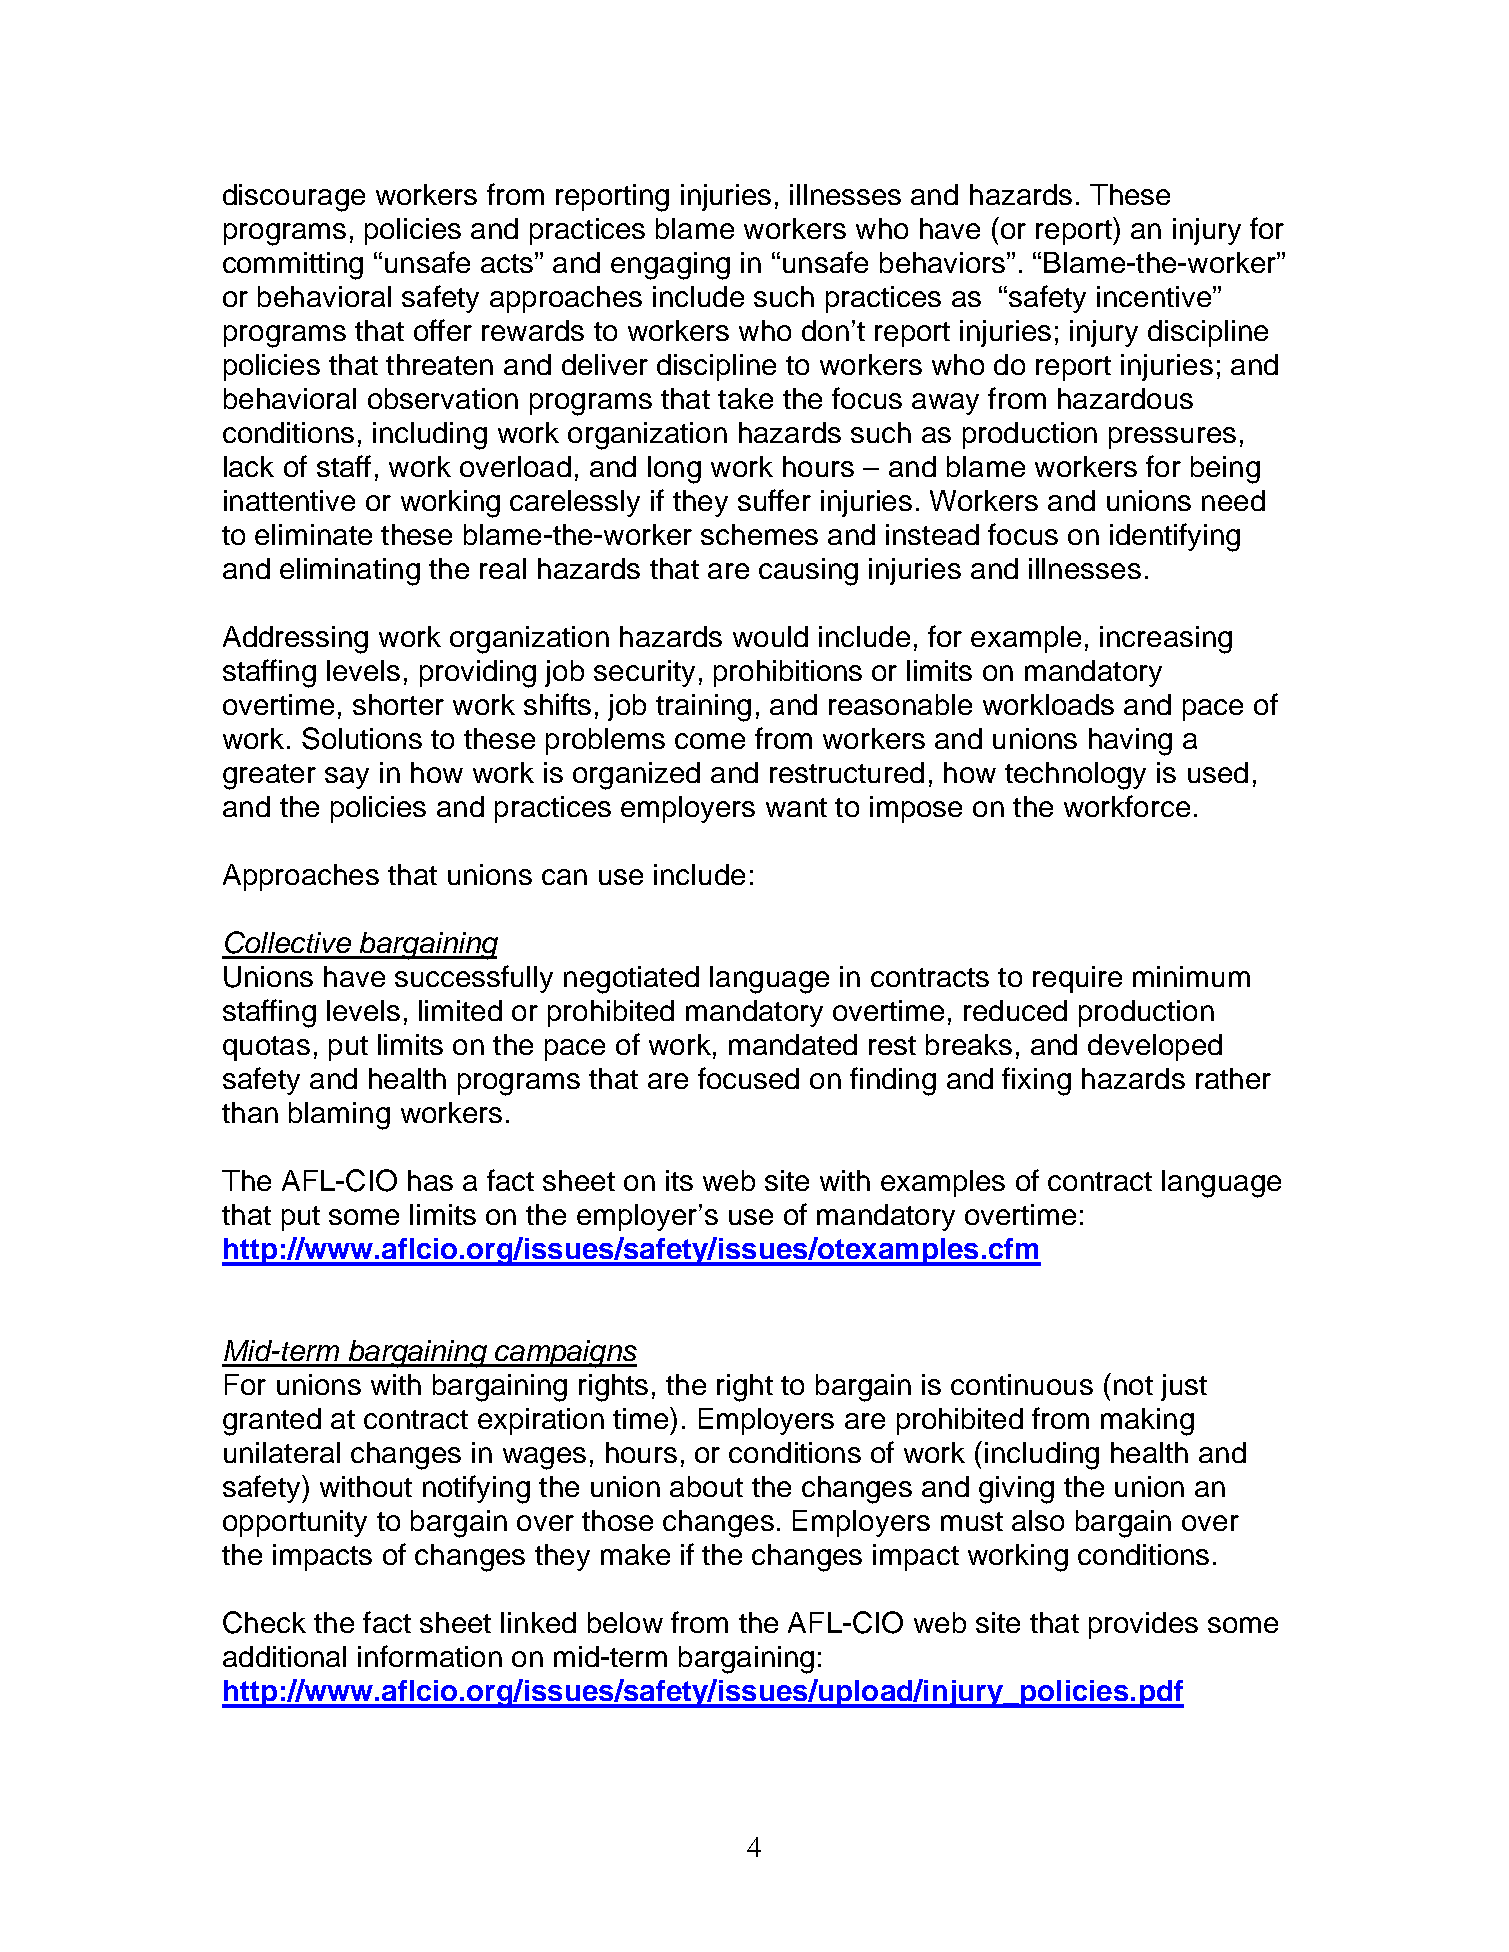 This screenshot has width=1509, height=1952. I want to click on committing, so click(293, 266).
